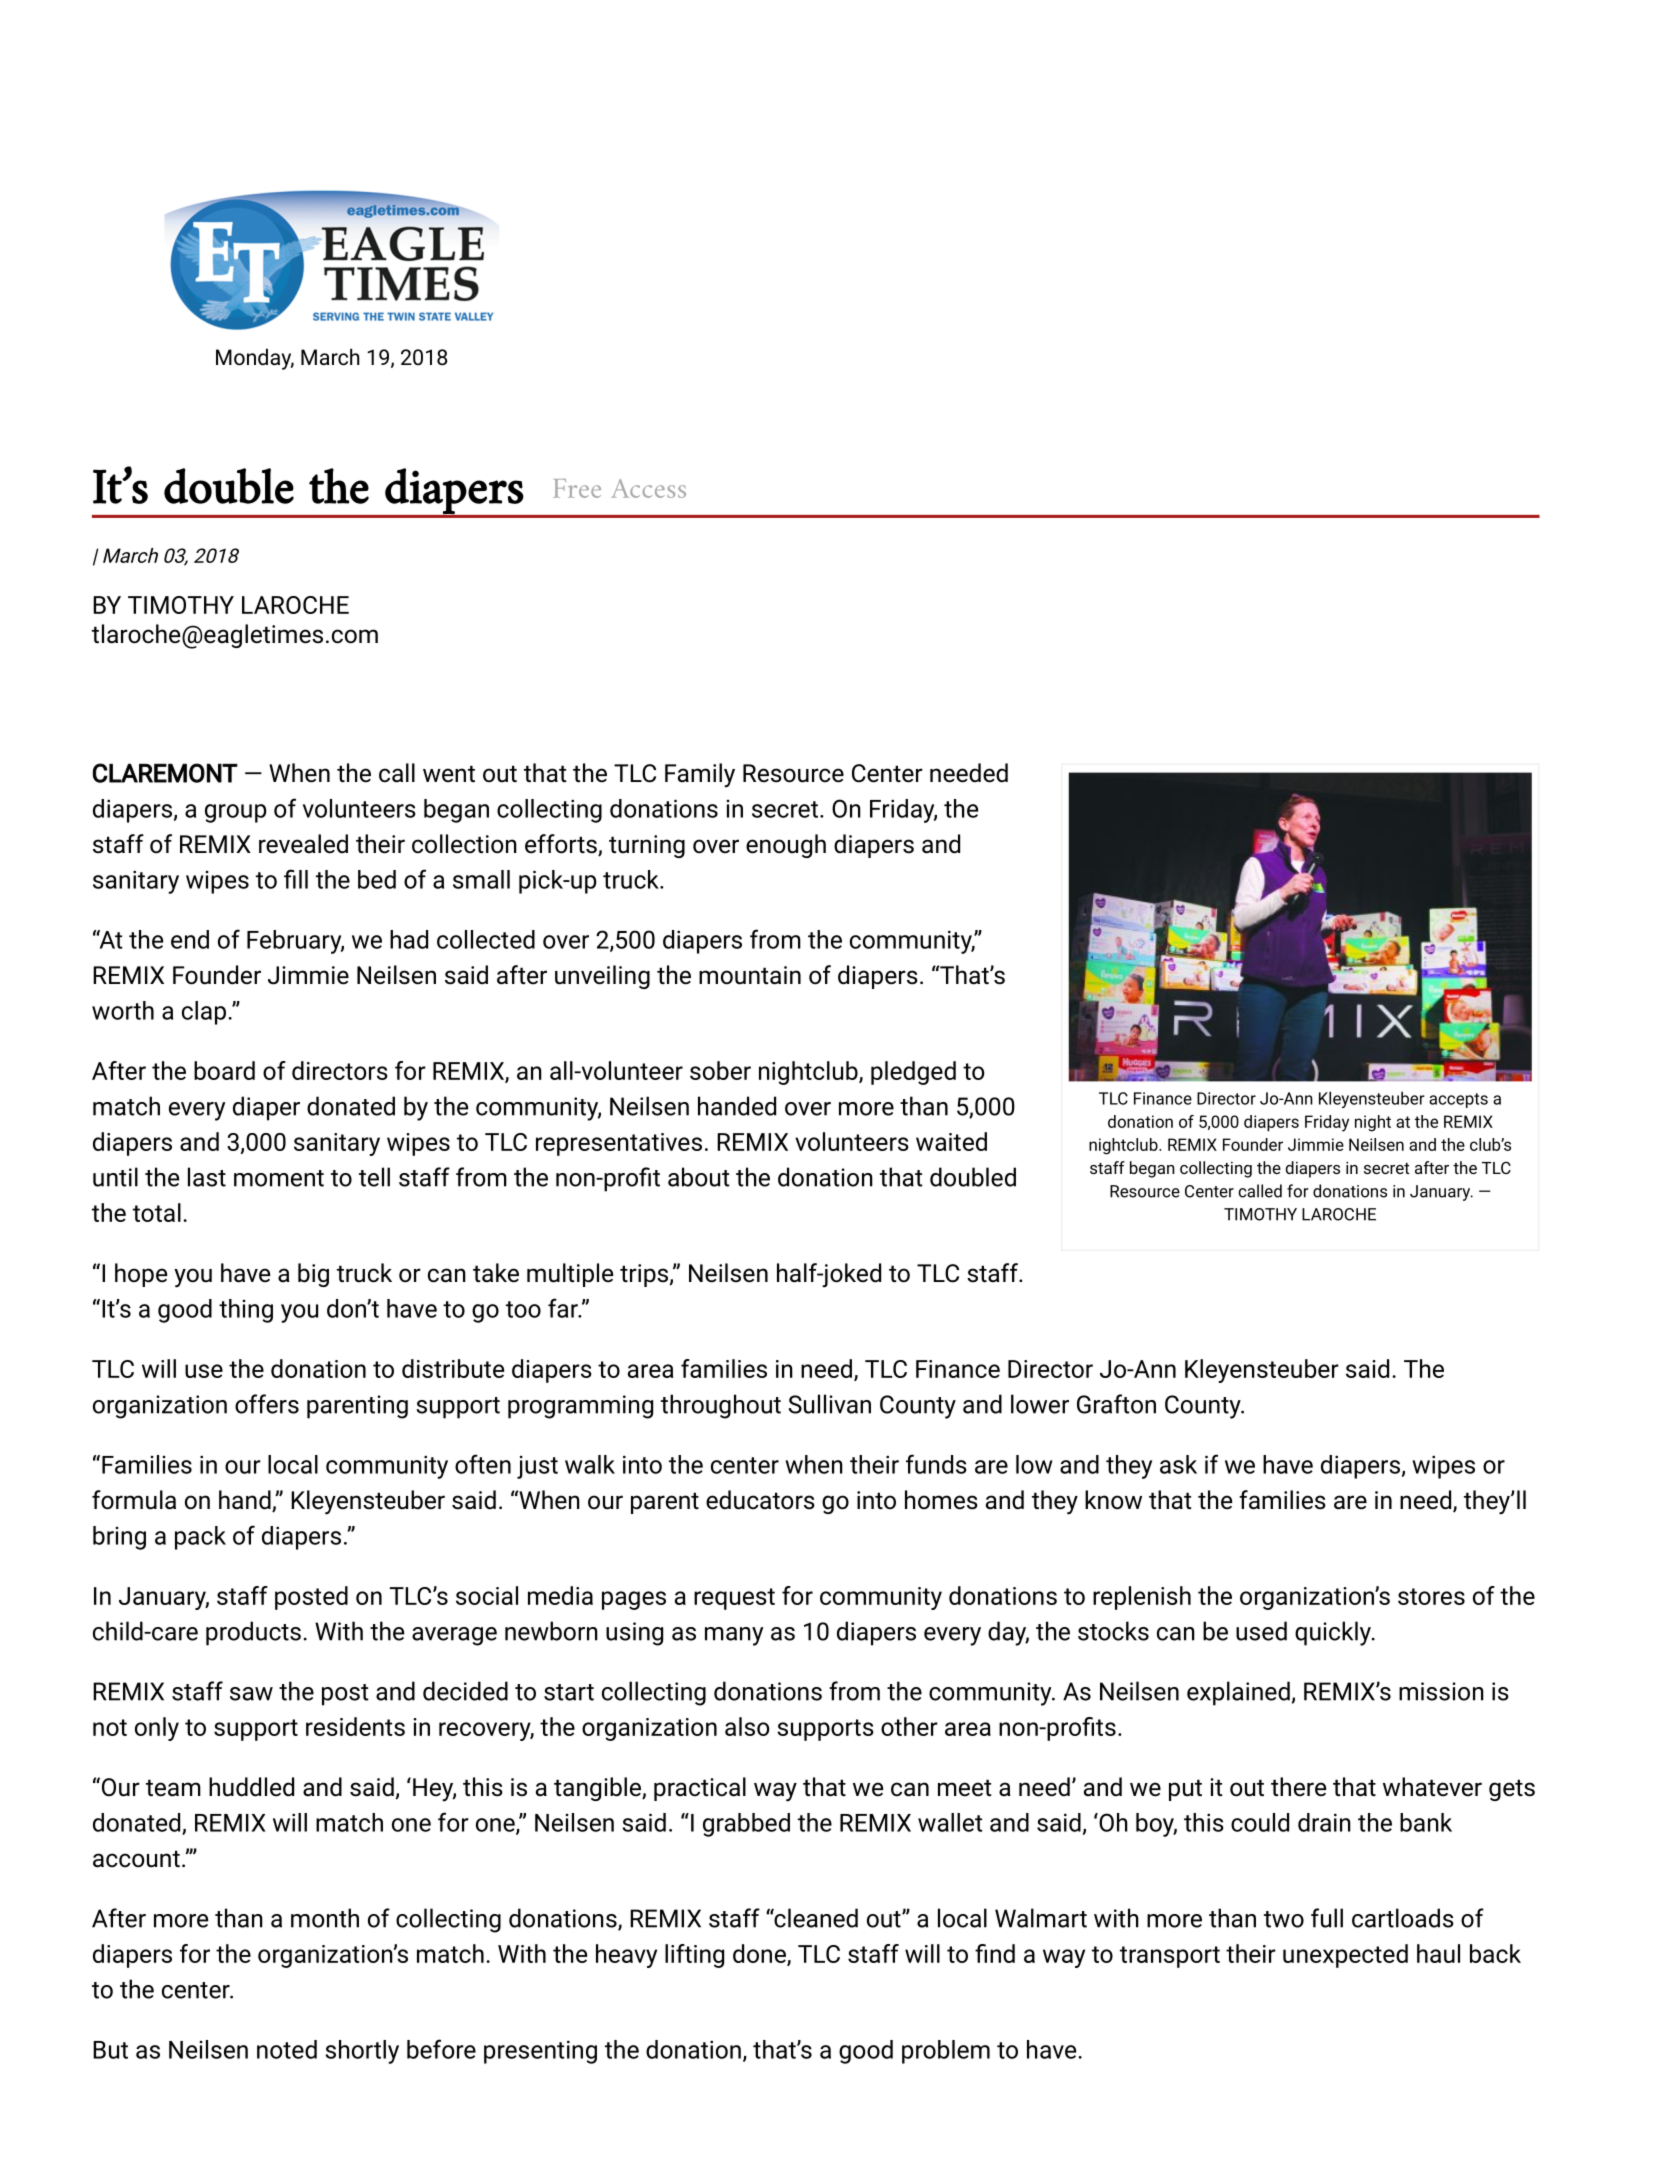 The height and width of the screenshot is (2172, 1678). I want to click on noted, so click(287, 2049).
